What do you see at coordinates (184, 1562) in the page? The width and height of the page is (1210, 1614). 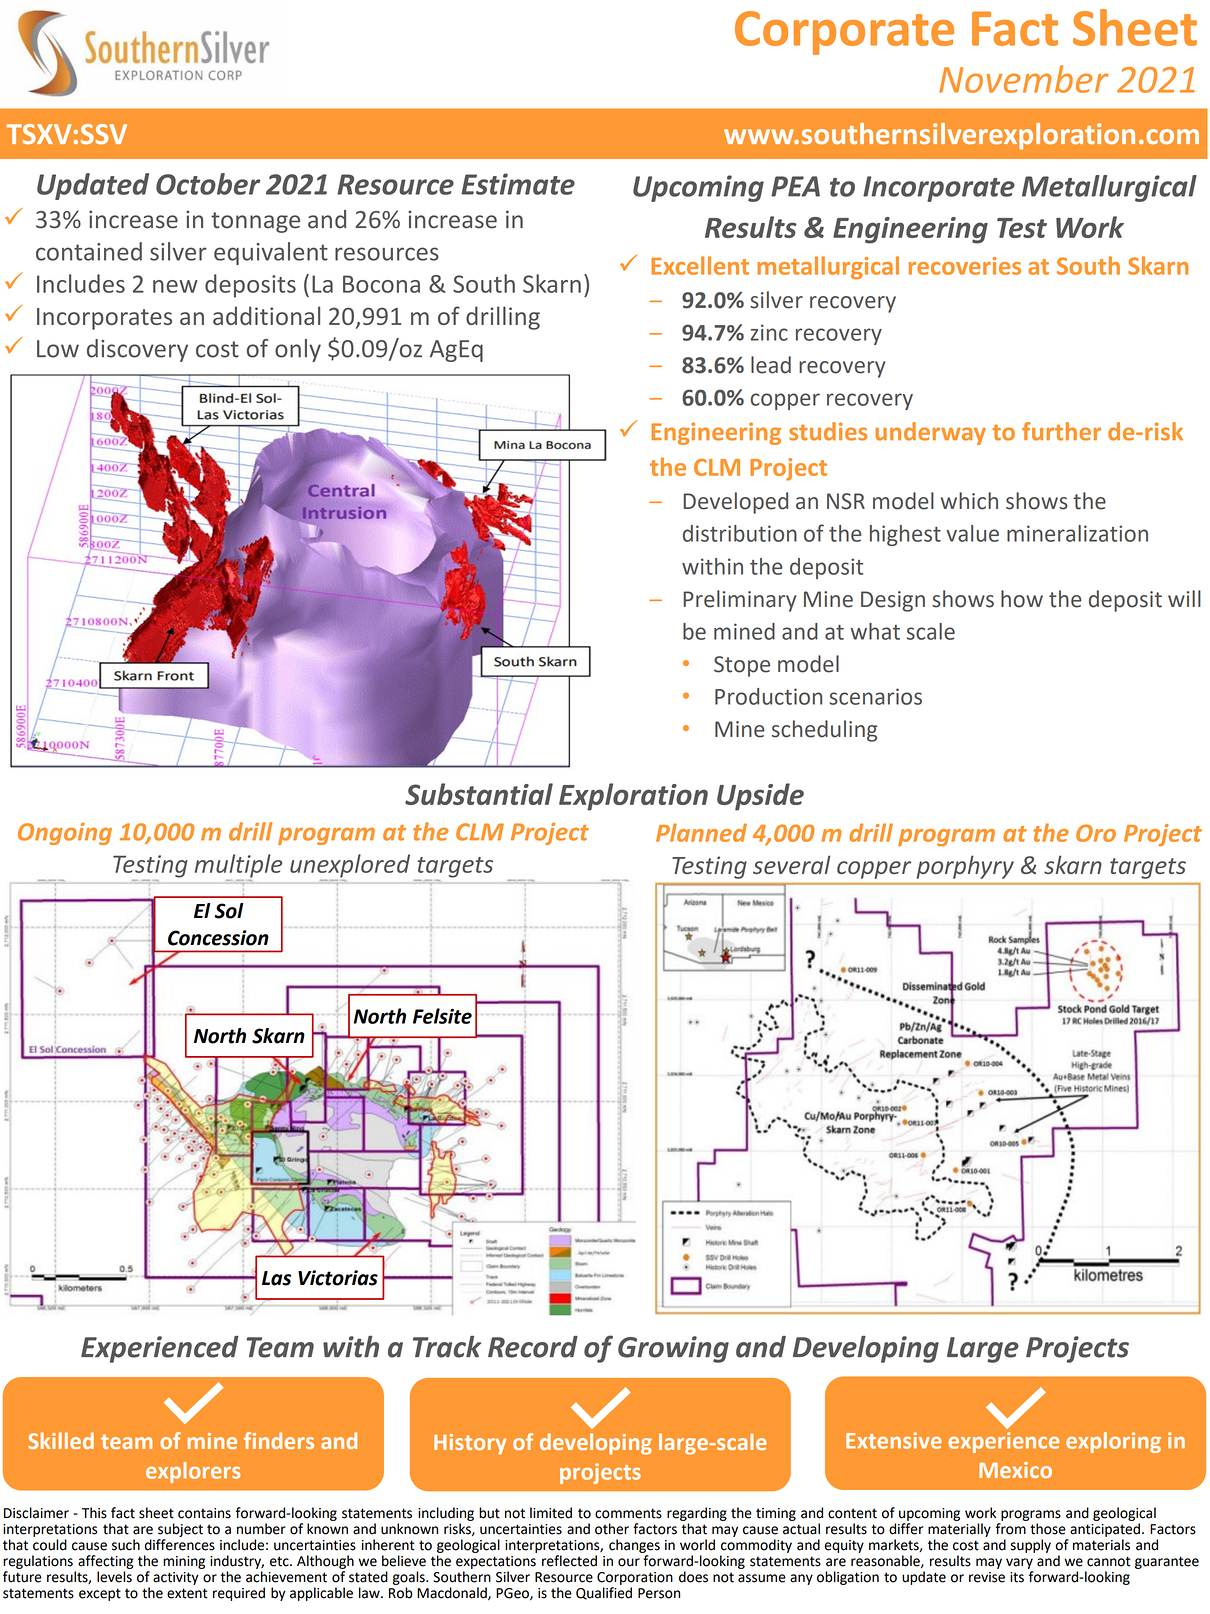 I see `mining` at bounding box center [184, 1562].
